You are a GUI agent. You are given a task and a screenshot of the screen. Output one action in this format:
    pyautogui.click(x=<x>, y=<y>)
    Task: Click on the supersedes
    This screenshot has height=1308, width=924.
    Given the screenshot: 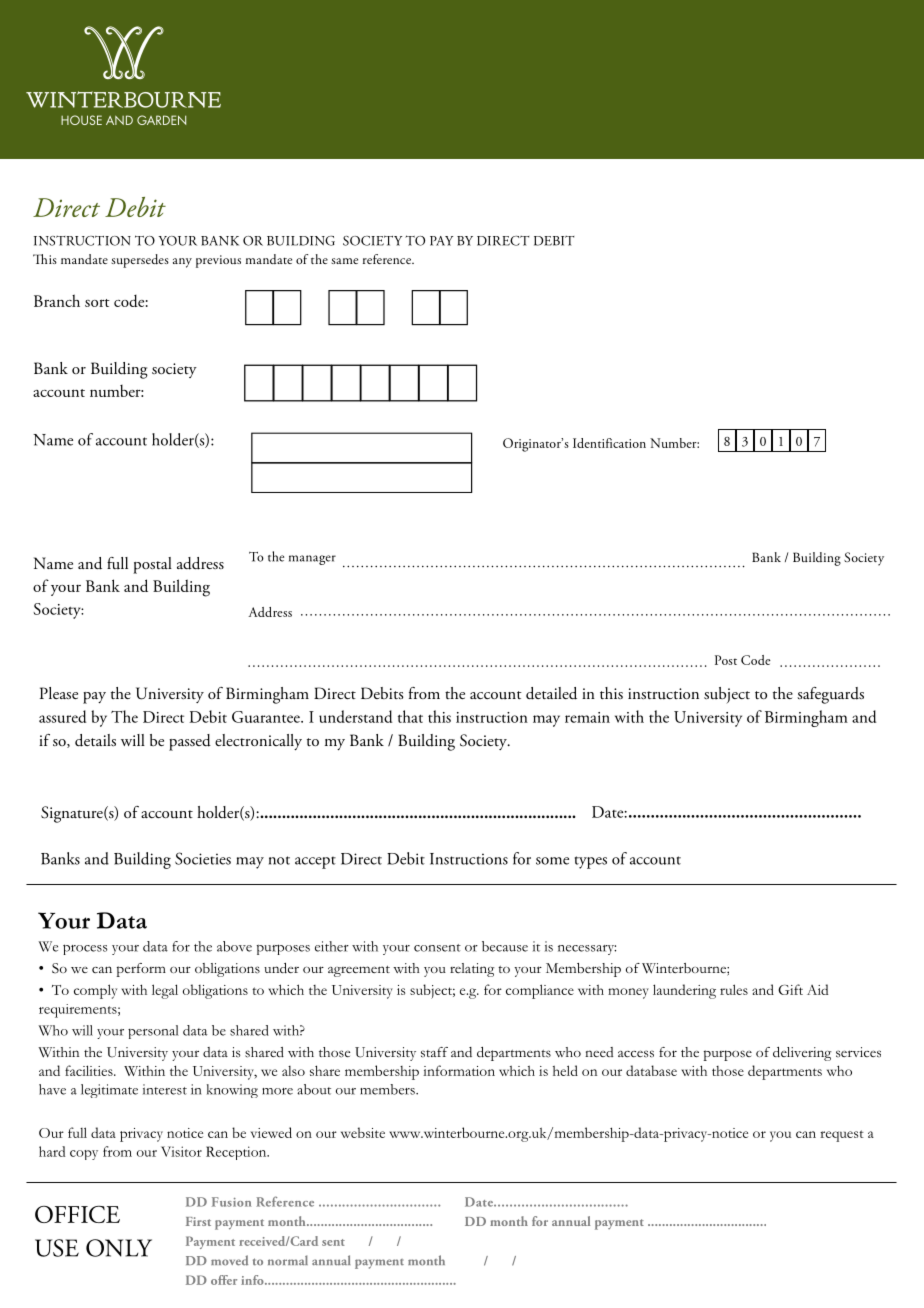 What is the action you would take?
    pyautogui.click(x=140, y=261)
